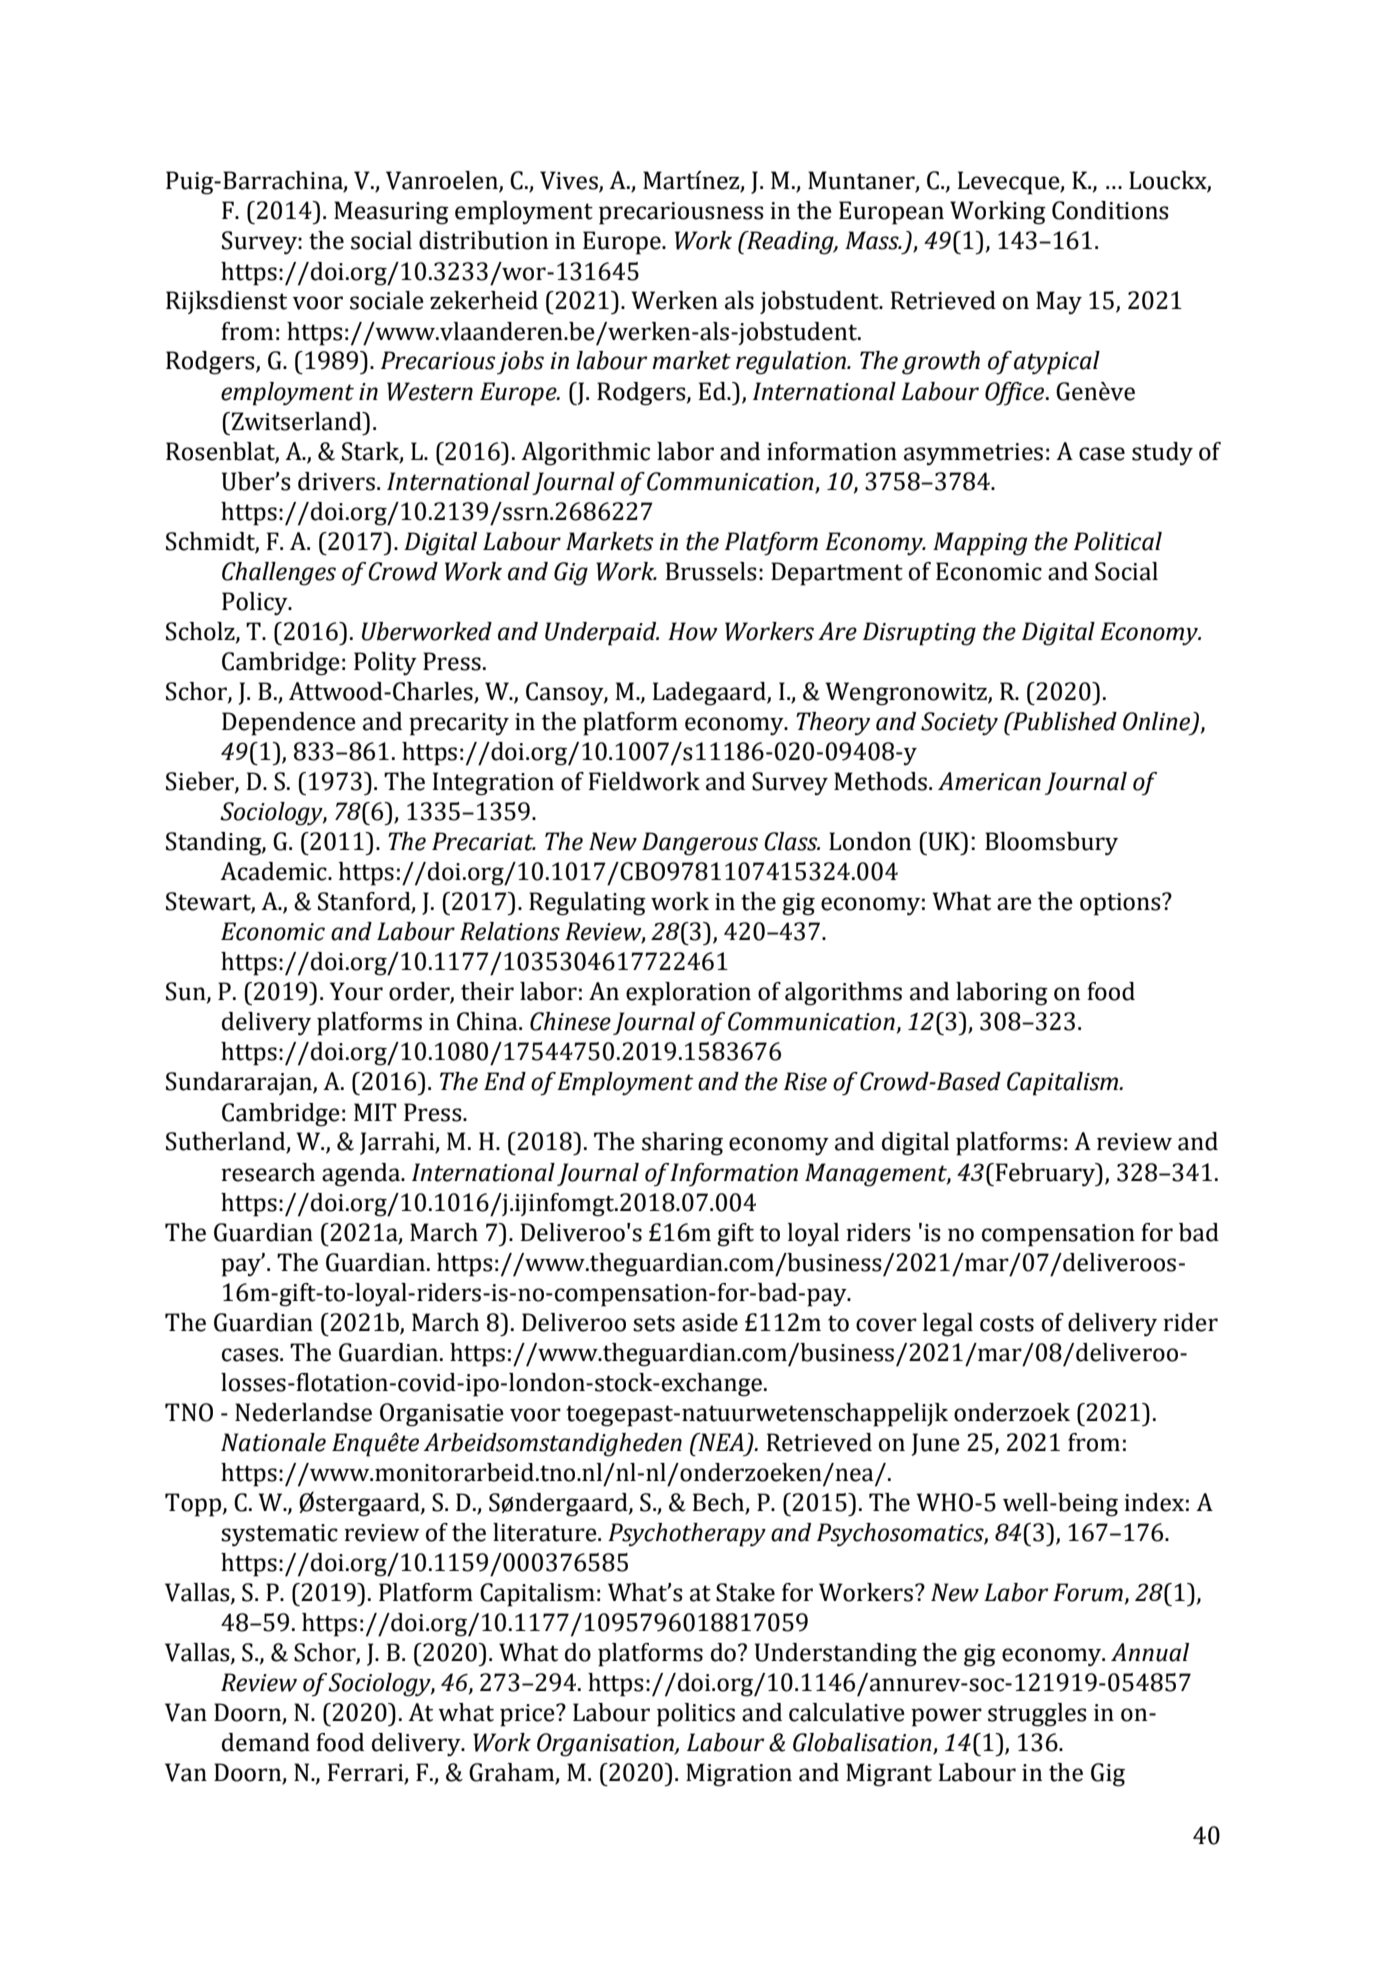 This screenshot has height=1961, width=1386. Describe the element at coordinates (303, 1412) in the screenshot. I see `Nederlandse` at that location.
